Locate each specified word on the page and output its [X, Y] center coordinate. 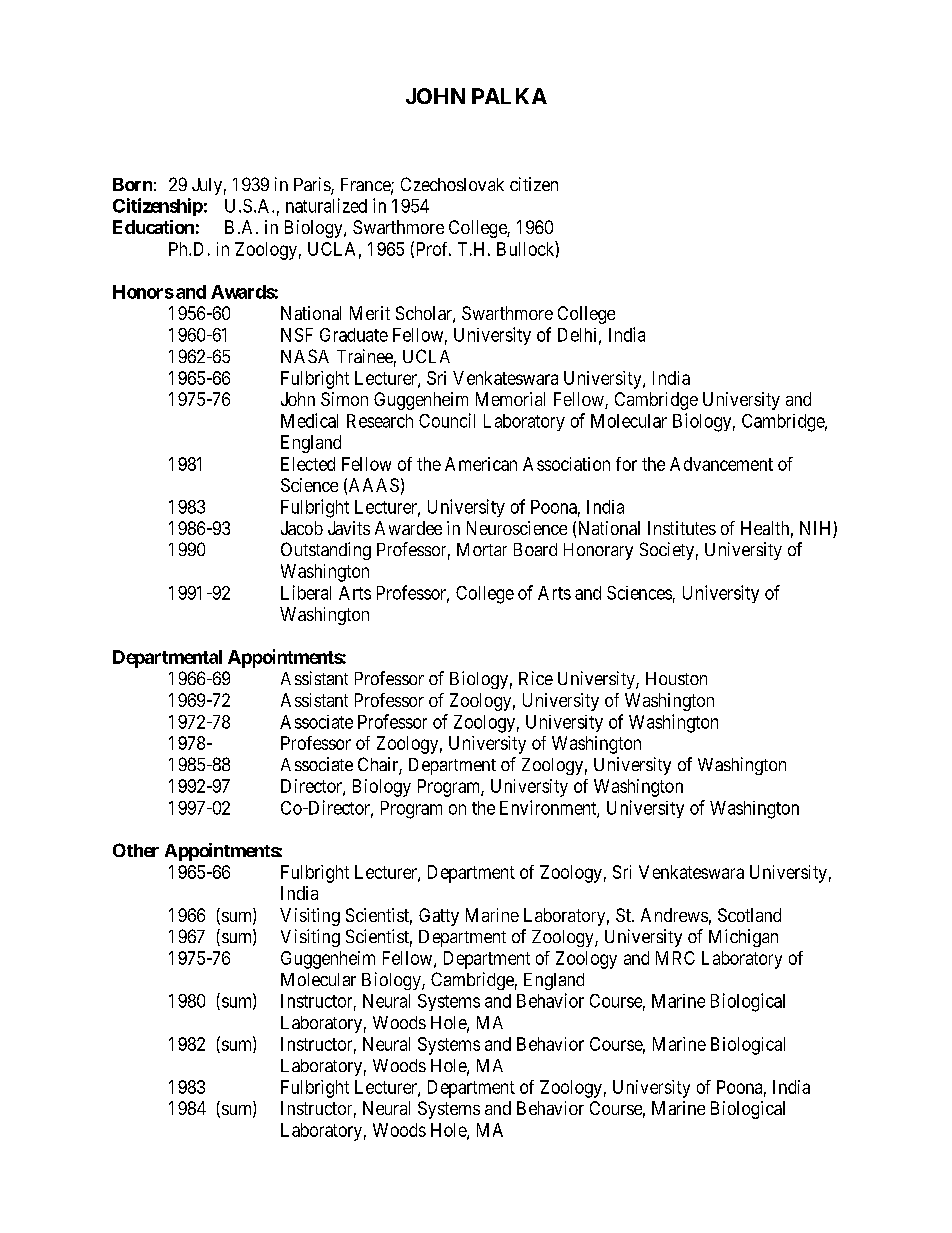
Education [153, 227]
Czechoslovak [452, 184]
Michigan [743, 938]
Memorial [510, 399]
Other [136, 850]
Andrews [674, 915]
